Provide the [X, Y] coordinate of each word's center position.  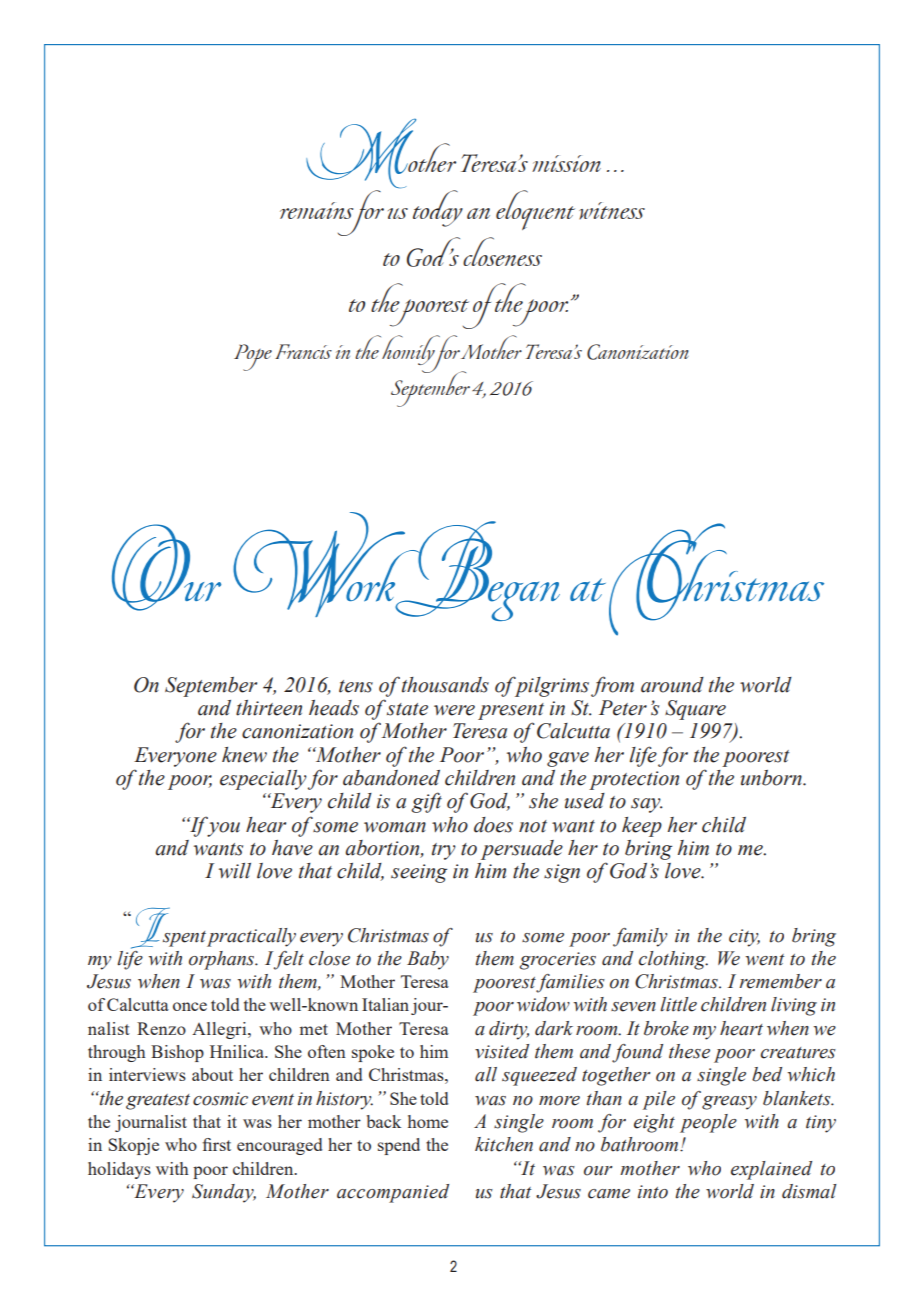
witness [612, 211]
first [216, 1144]
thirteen [269, 708]
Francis [303, 351]
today [438, 208]
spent [184, 939]
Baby [428, 960]
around [672, 685]
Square [695, 710]
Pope [253, 357]
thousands [445, 685]
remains [316, 210]
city [744, 938]
